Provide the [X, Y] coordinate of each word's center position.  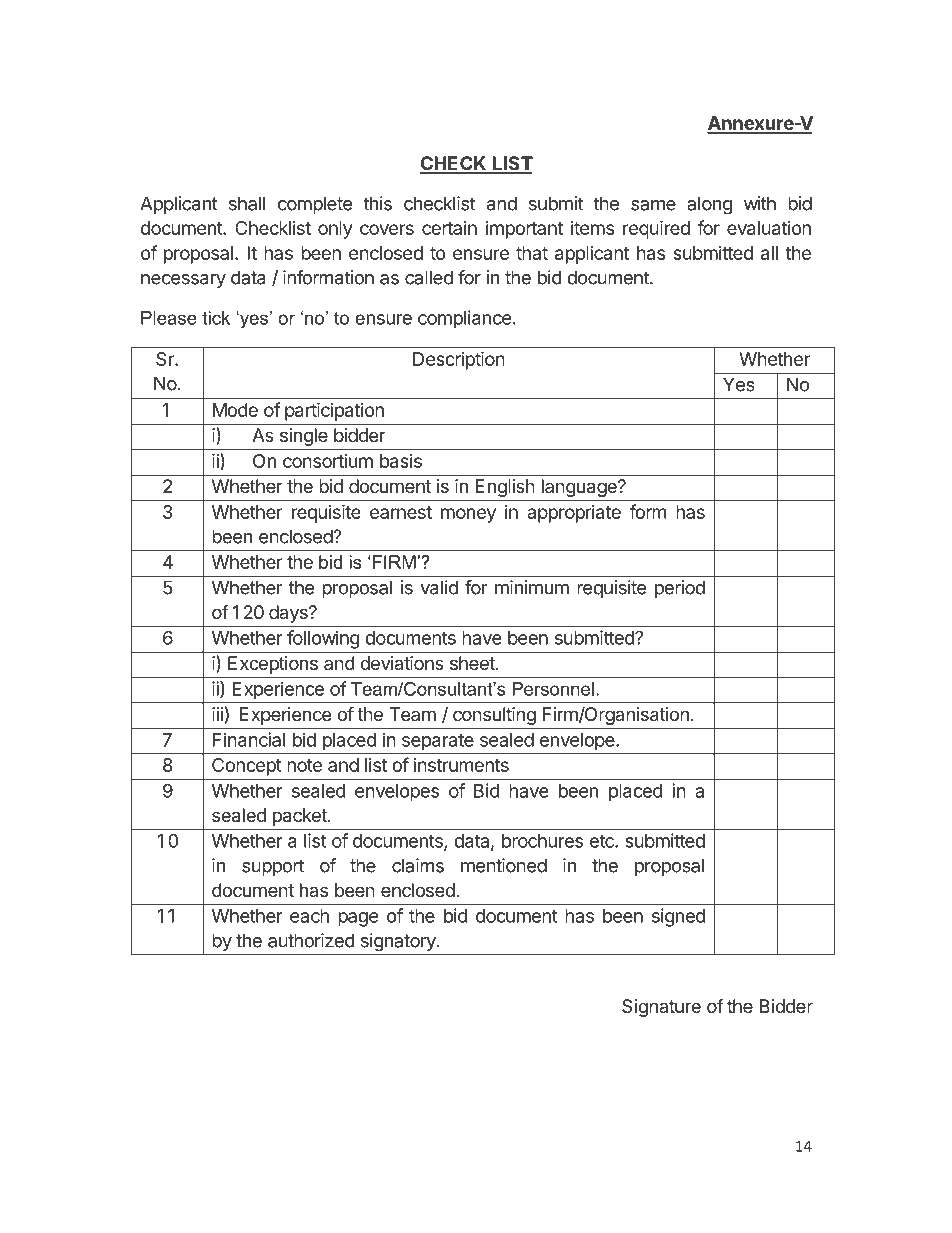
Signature [661, 1008]
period [680, 589]
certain [449, 228]
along [709, 205]
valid [439, 587]
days [289, 614]
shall [247, 203]
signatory [399, 942]
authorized [311, 940]
